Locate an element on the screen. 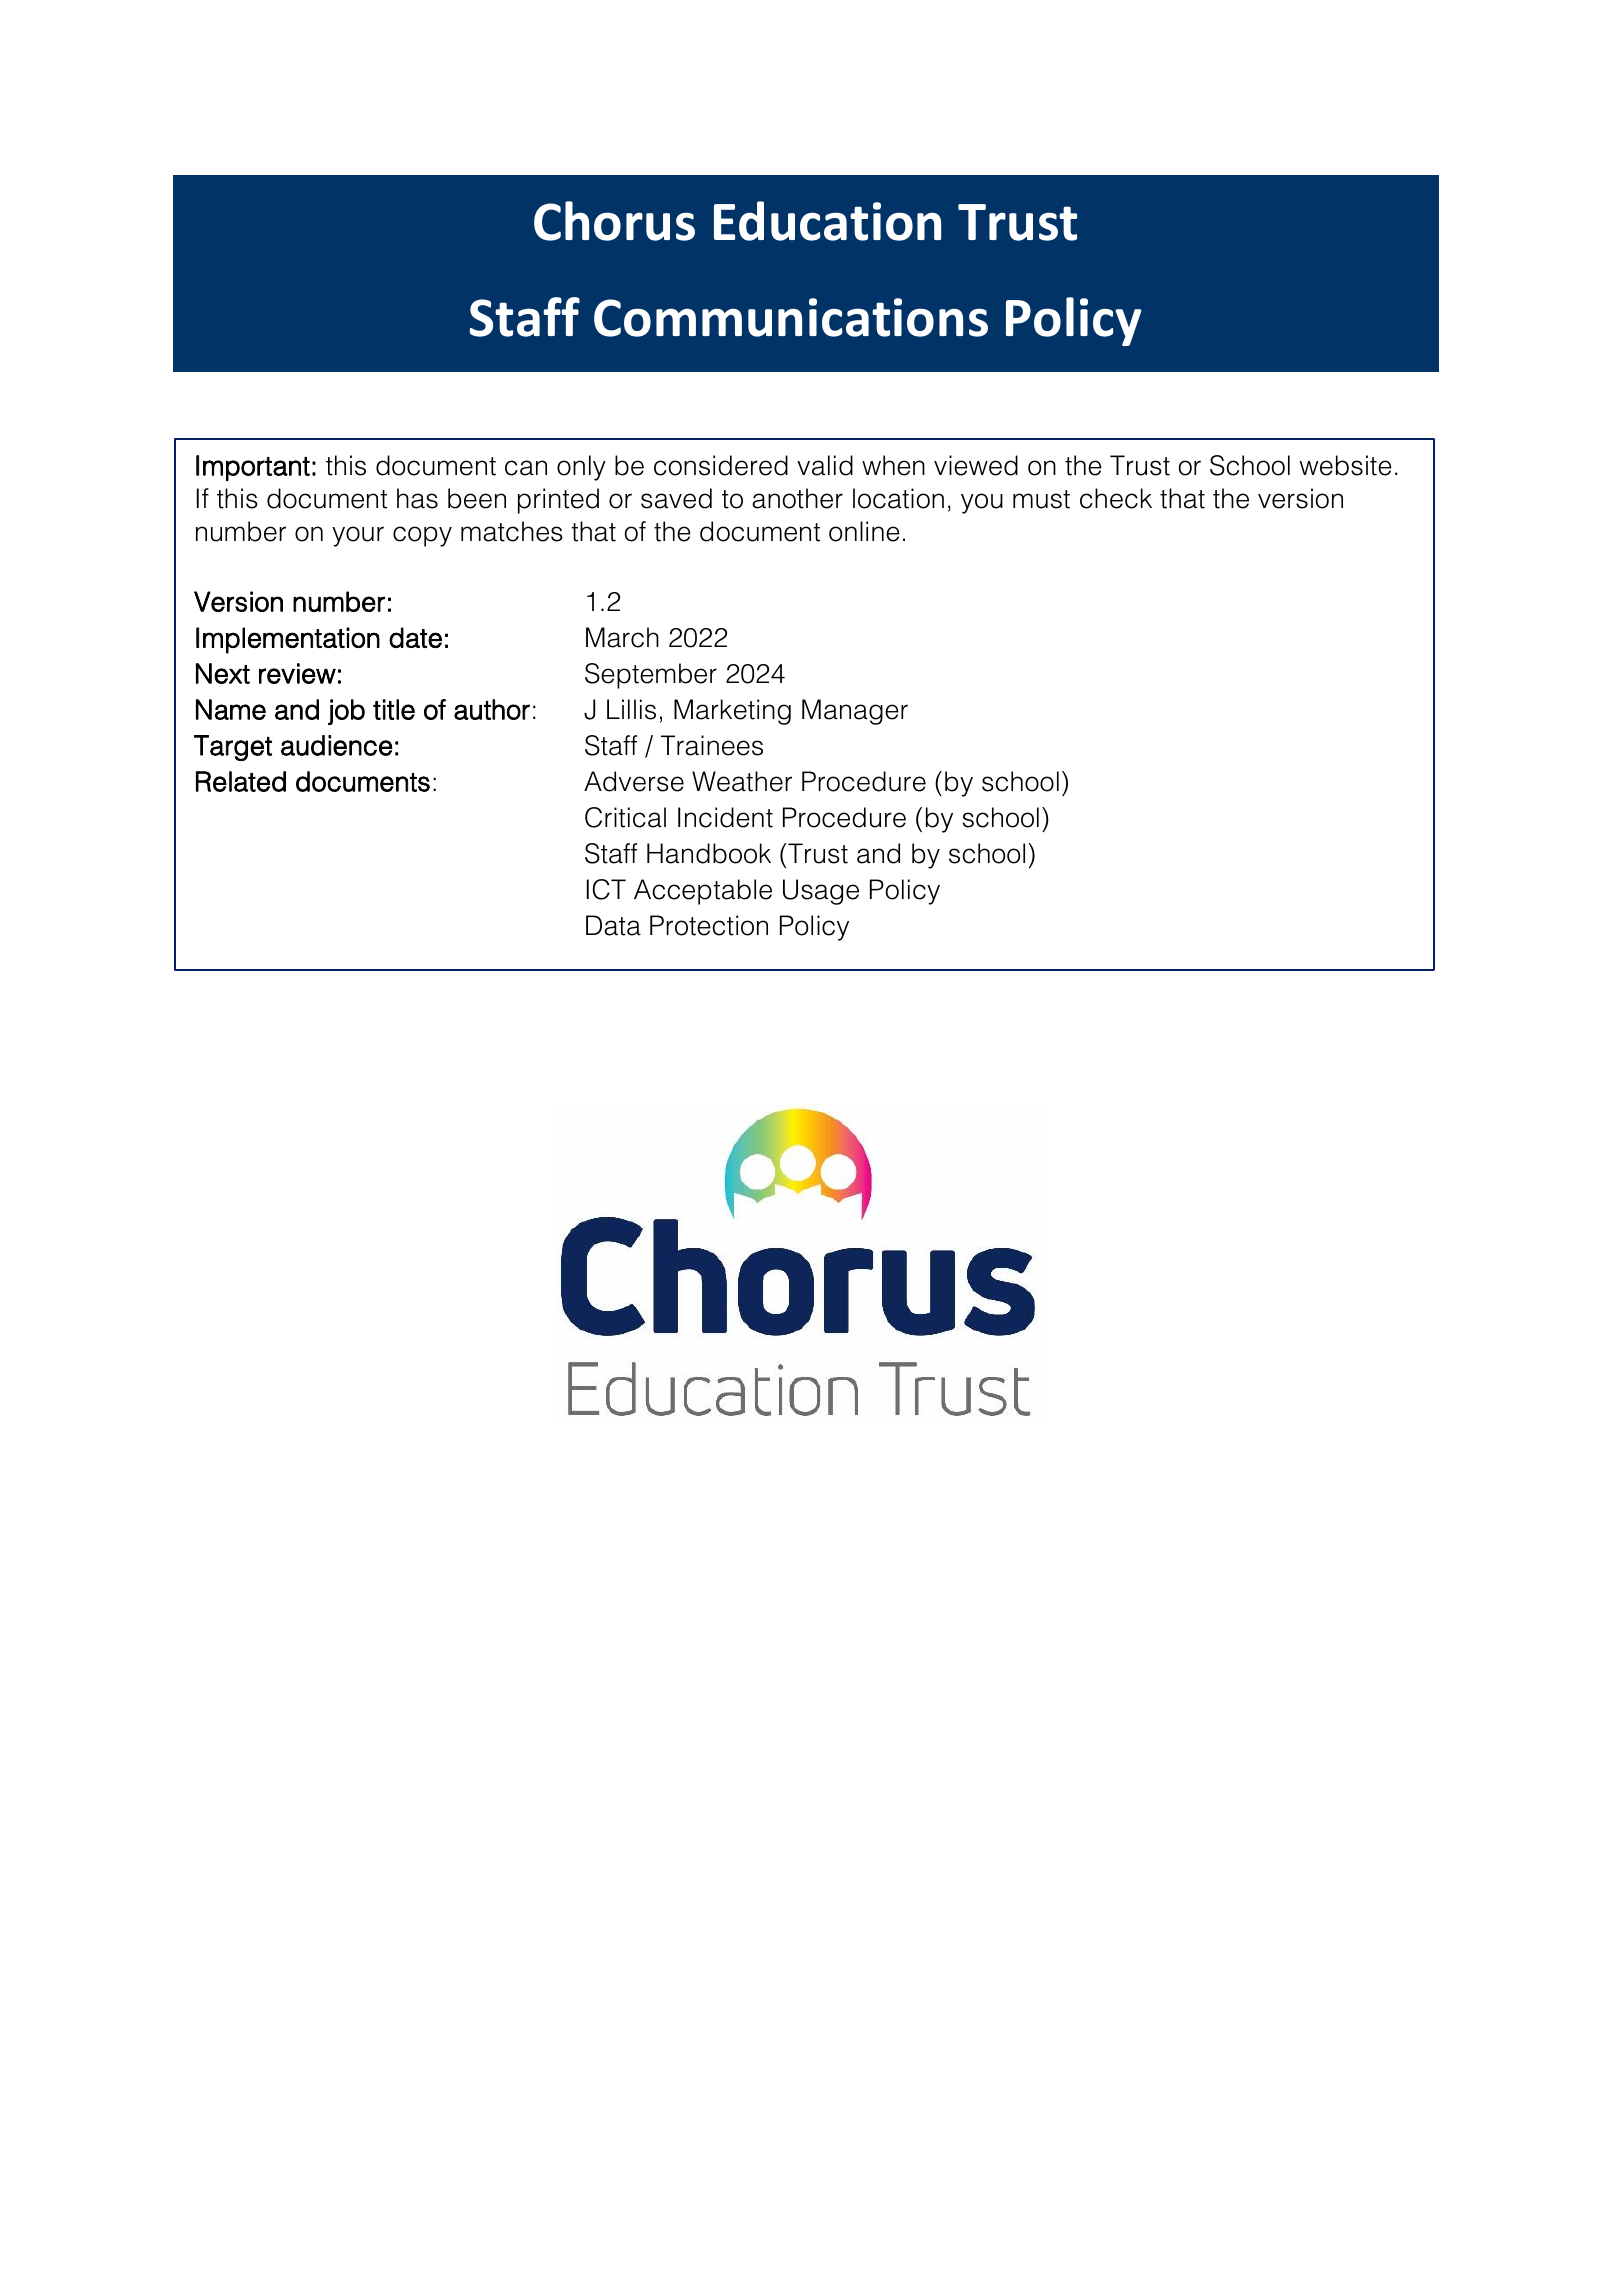 This screenshot has height=2280, width=1612. valid is located at coordinates (825, 465).
